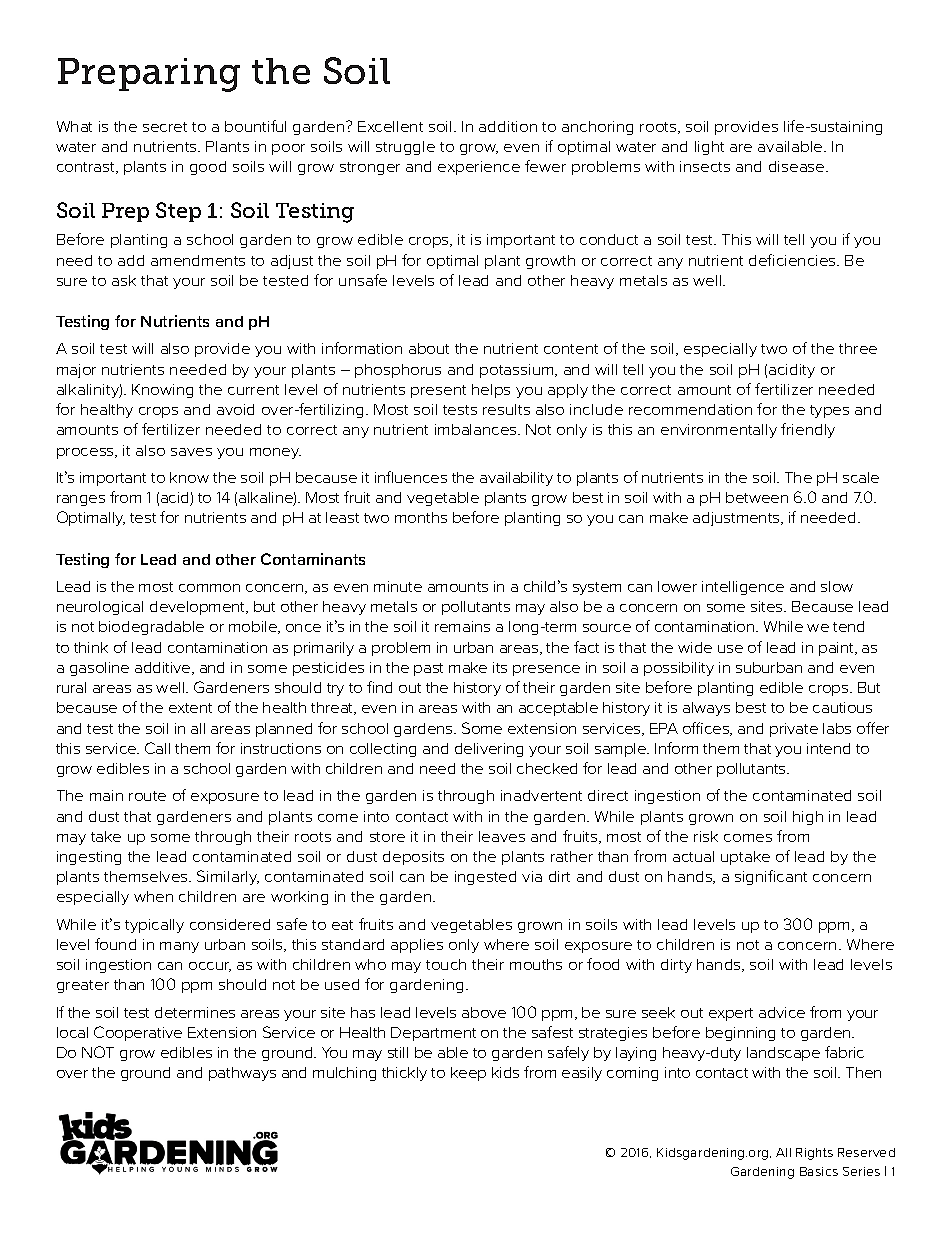 The width and height of the screenshot is (952, 1233). I want to click on private, so click(794, 730).
